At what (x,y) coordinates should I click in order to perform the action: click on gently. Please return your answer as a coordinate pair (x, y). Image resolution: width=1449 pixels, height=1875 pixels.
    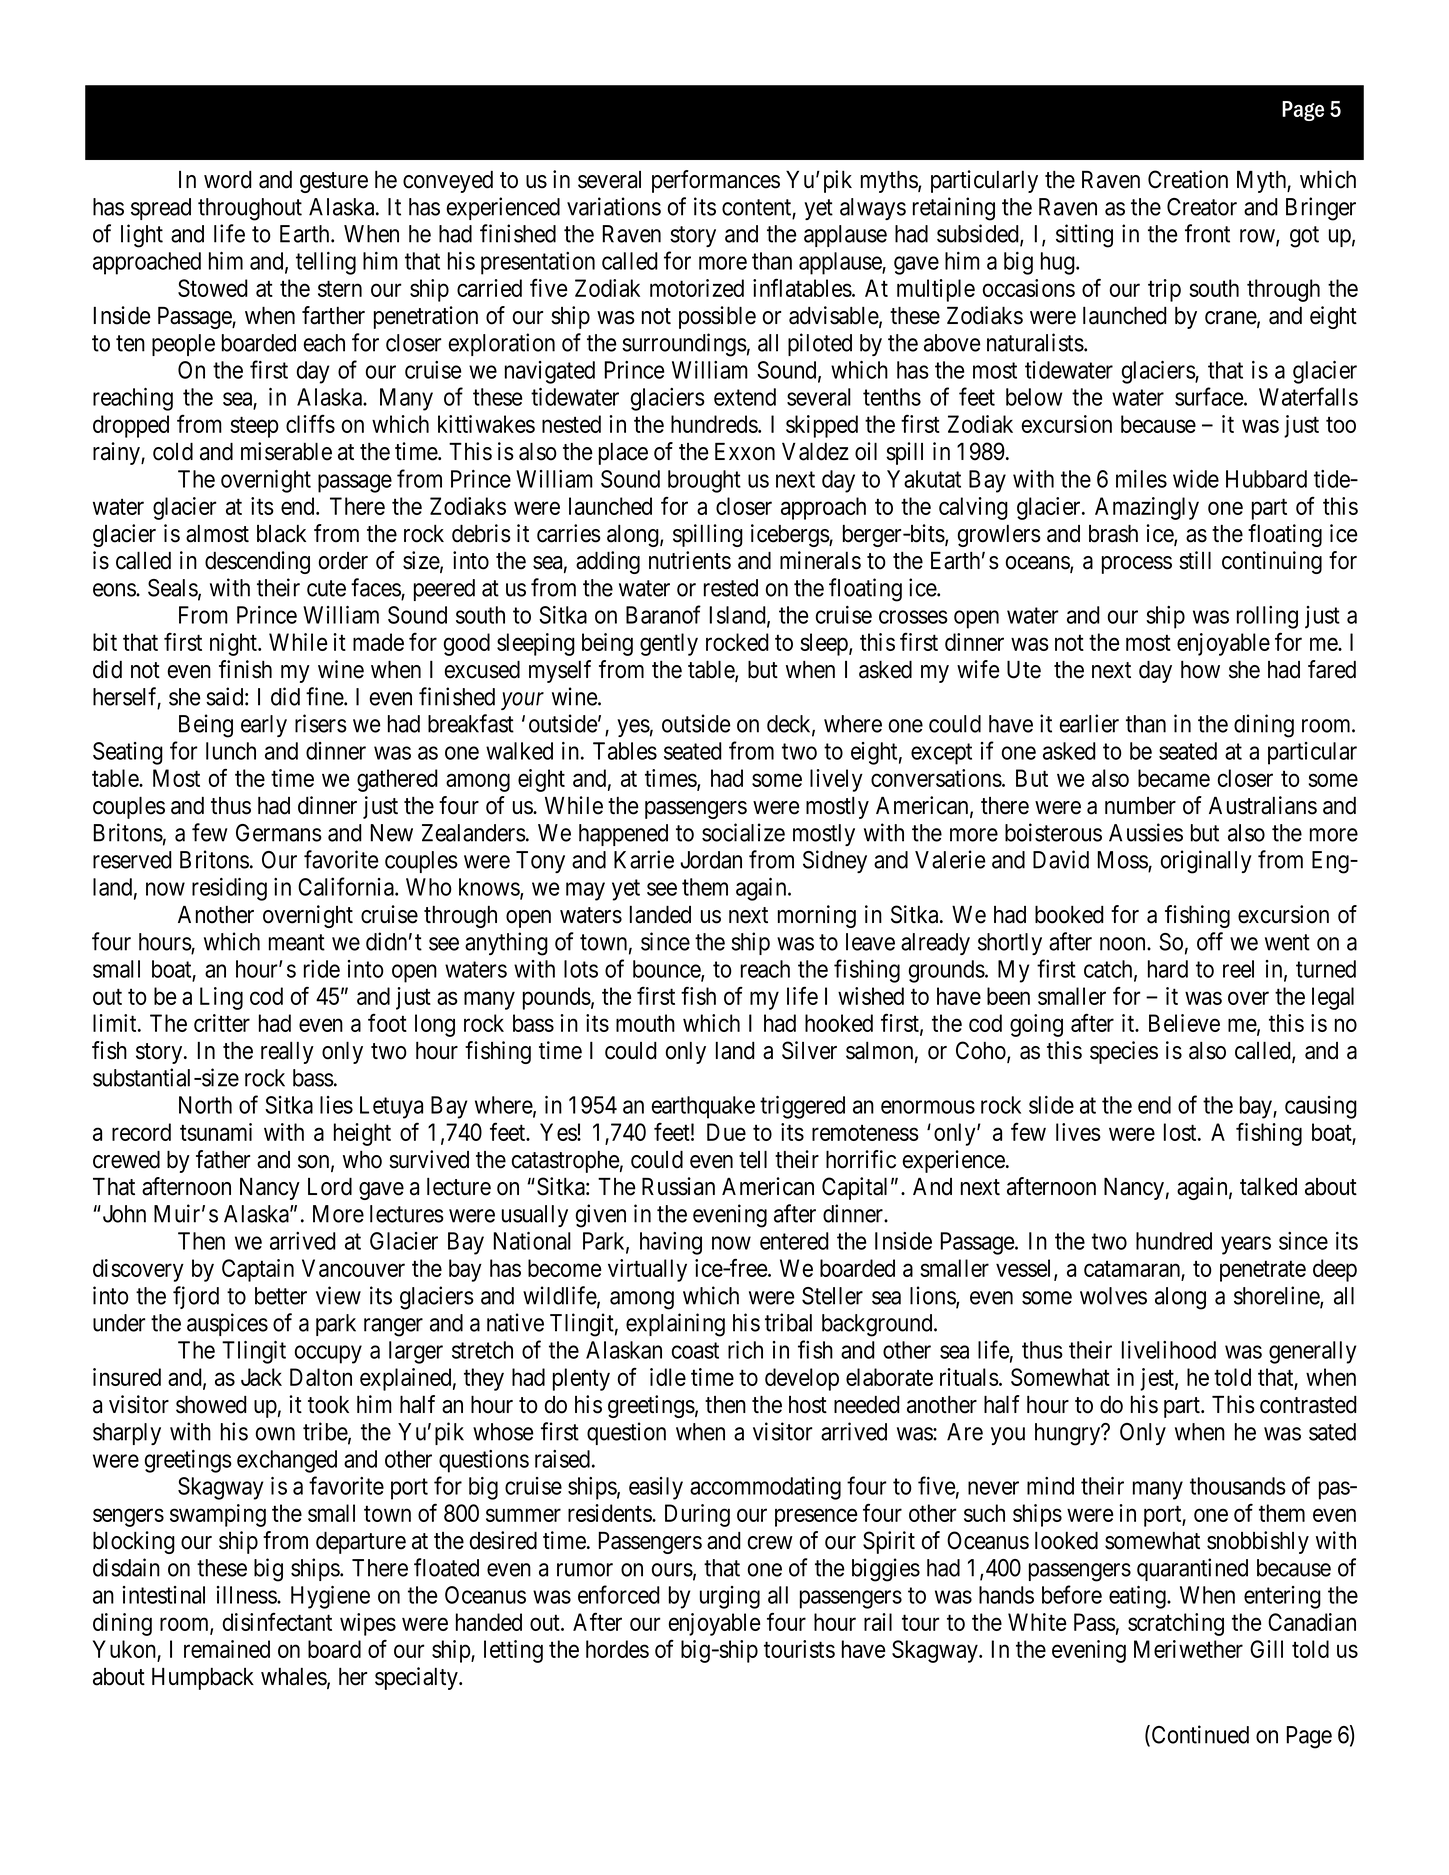
    Looking at the image, I should click on (669, 644).
